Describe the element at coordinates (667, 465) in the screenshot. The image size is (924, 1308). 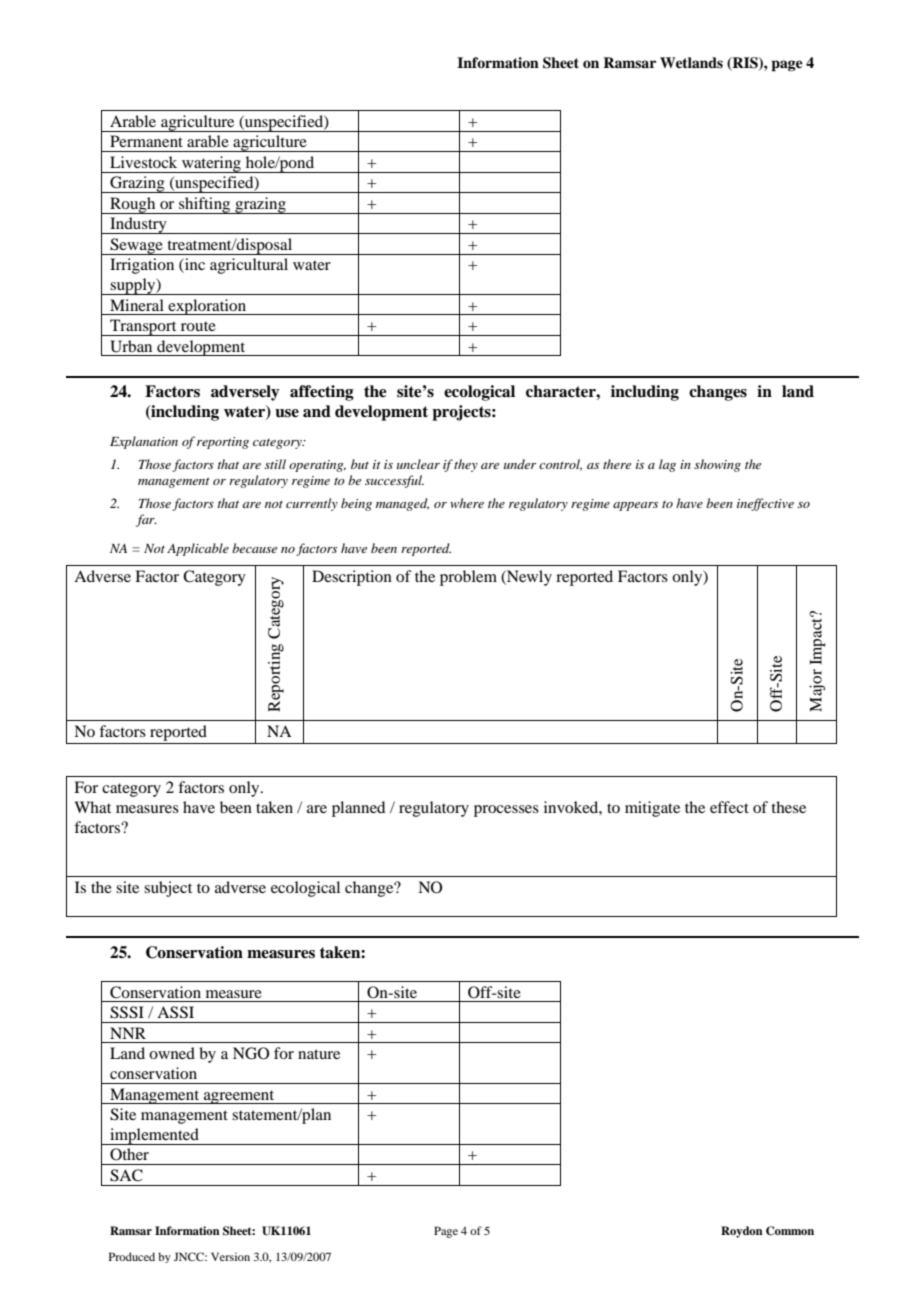
I see `lag` at that location.
